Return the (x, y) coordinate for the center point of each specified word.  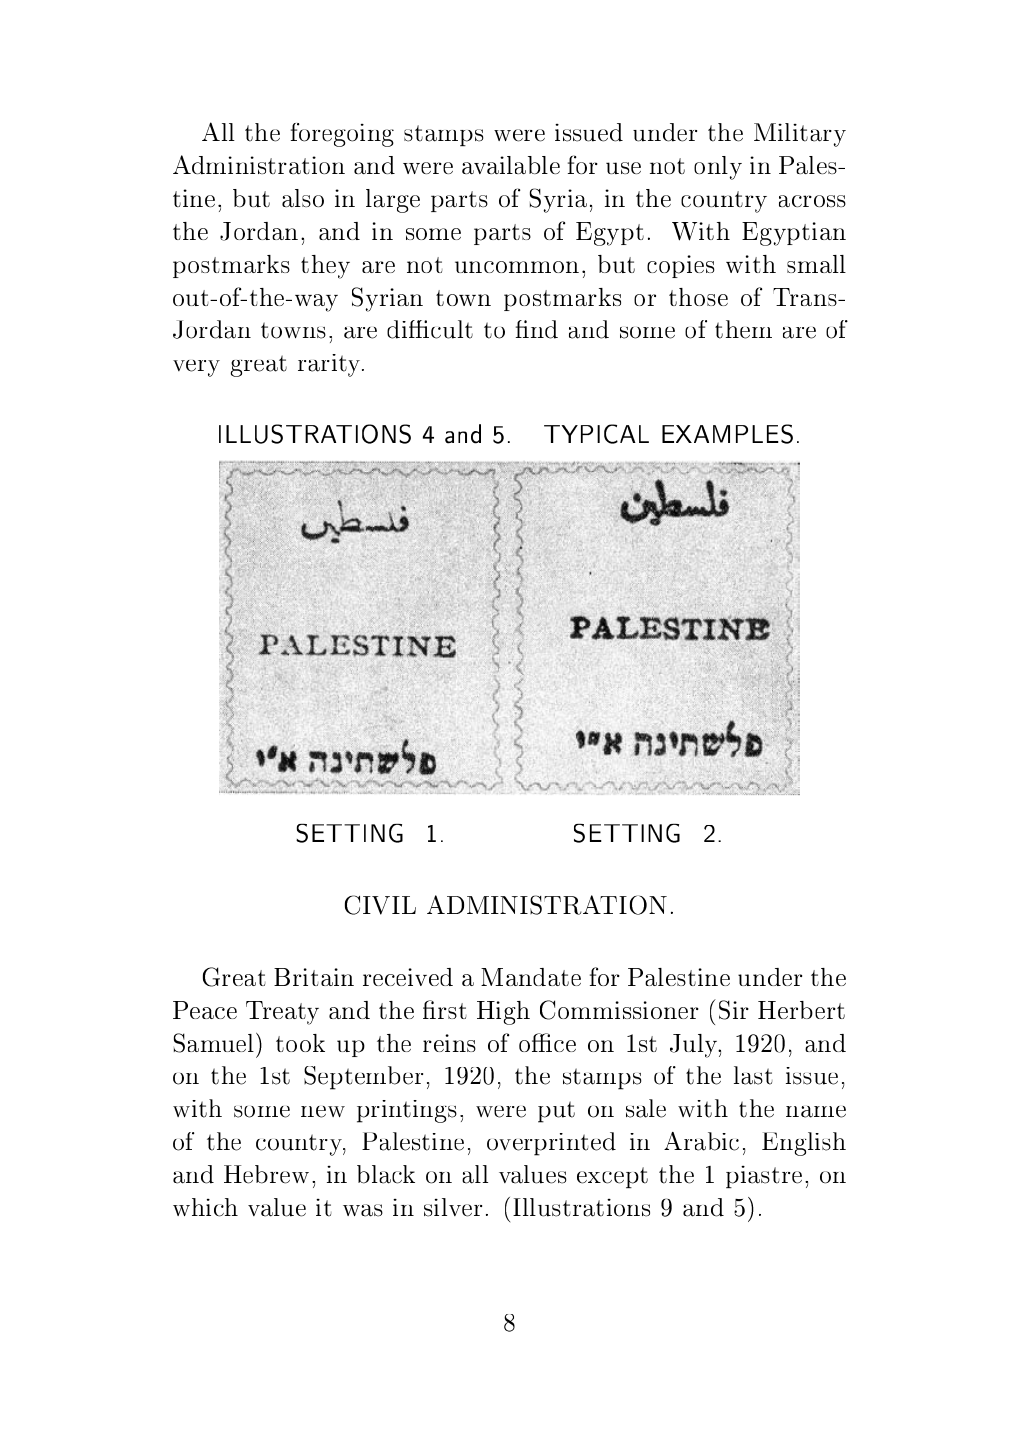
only (718, 168)
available (511, 165)
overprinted (551, 1144)
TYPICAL (596, 434)
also (303, 198)
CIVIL (380, 905)
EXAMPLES (727, 434)
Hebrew (266, 1174)
